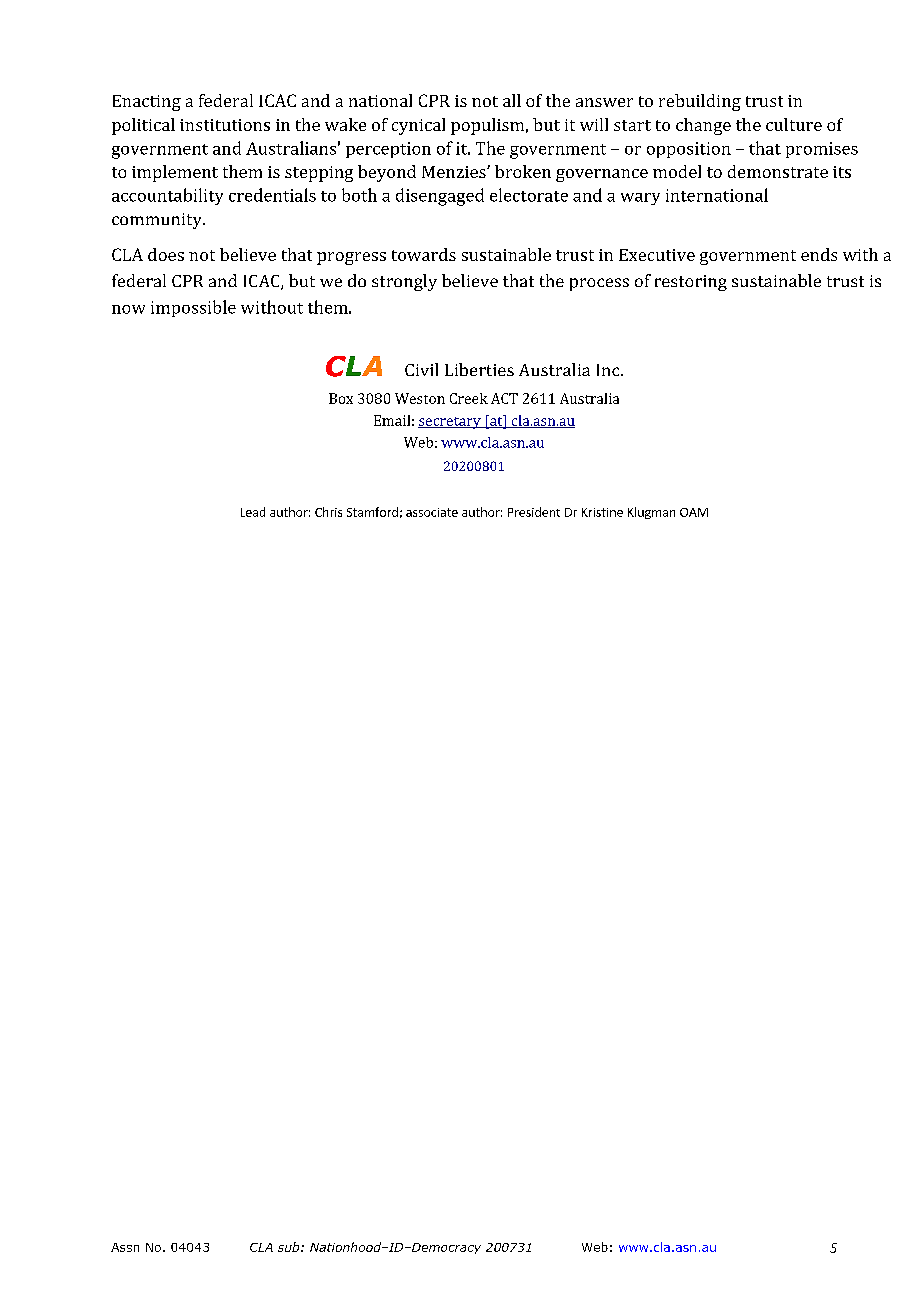 The height and width of the page is (1308, 924). What do you see at coordinates (450, 423) in the page?
I see `secretary` at bounding box center [450, 423].
